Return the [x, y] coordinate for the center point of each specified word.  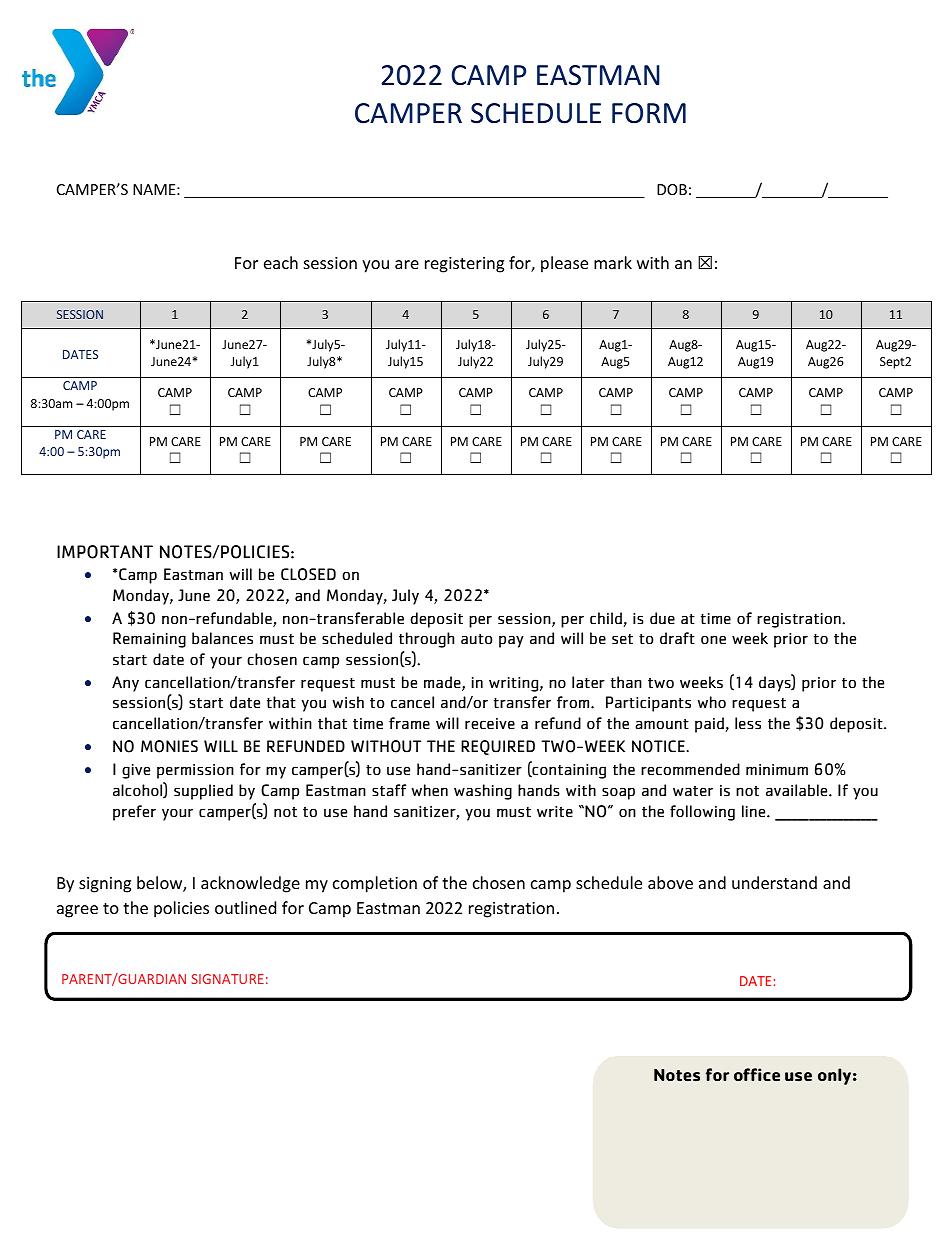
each [281, 262]
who [712, 702]
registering [464, 265]
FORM [649, 113]
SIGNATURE [227, 979]
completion [375, 884]
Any [125, 684]
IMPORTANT [105, 552]
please [564, 264]
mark [613, 262]
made [443, 683]
